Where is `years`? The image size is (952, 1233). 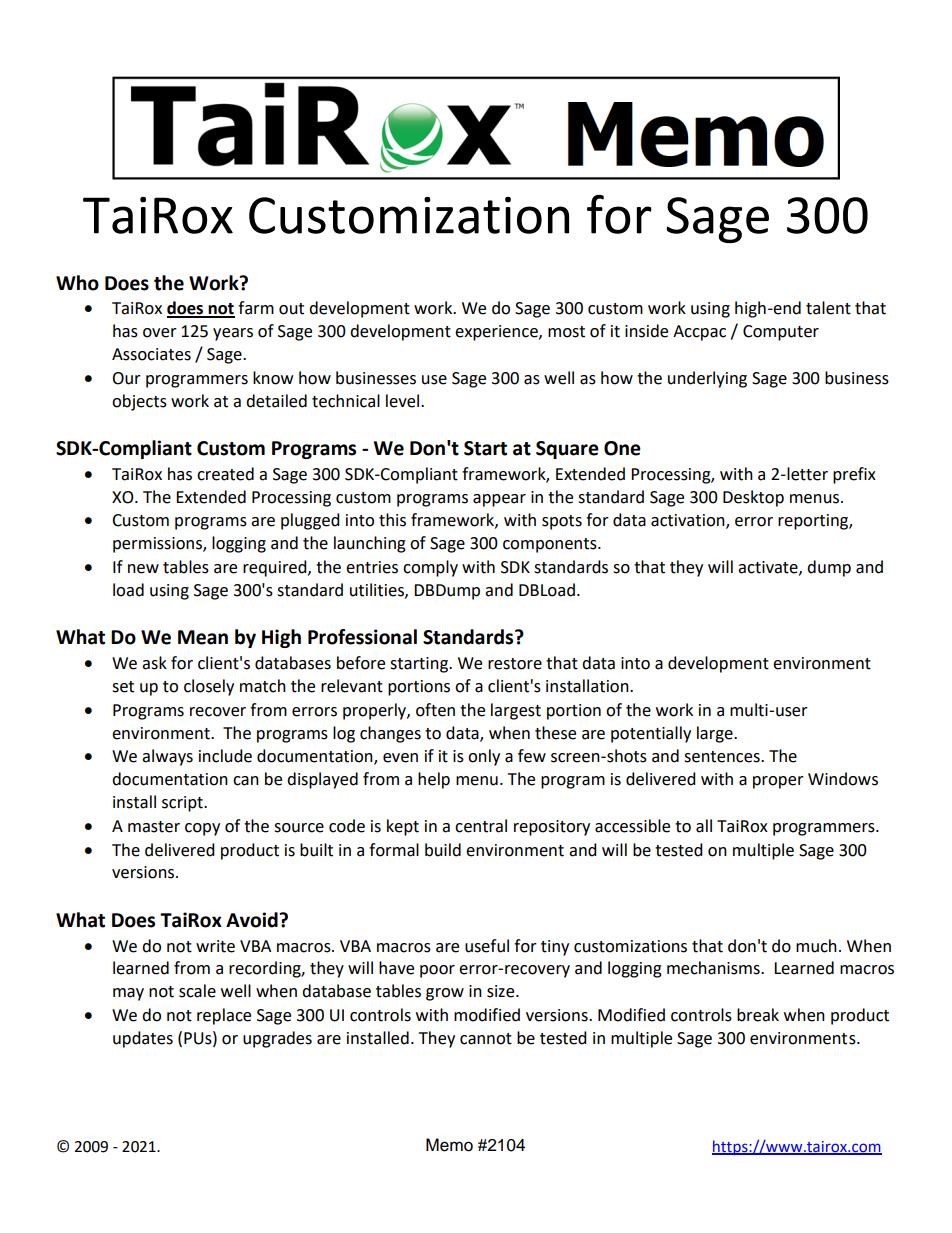
years is located at coordinates (233, 334).
